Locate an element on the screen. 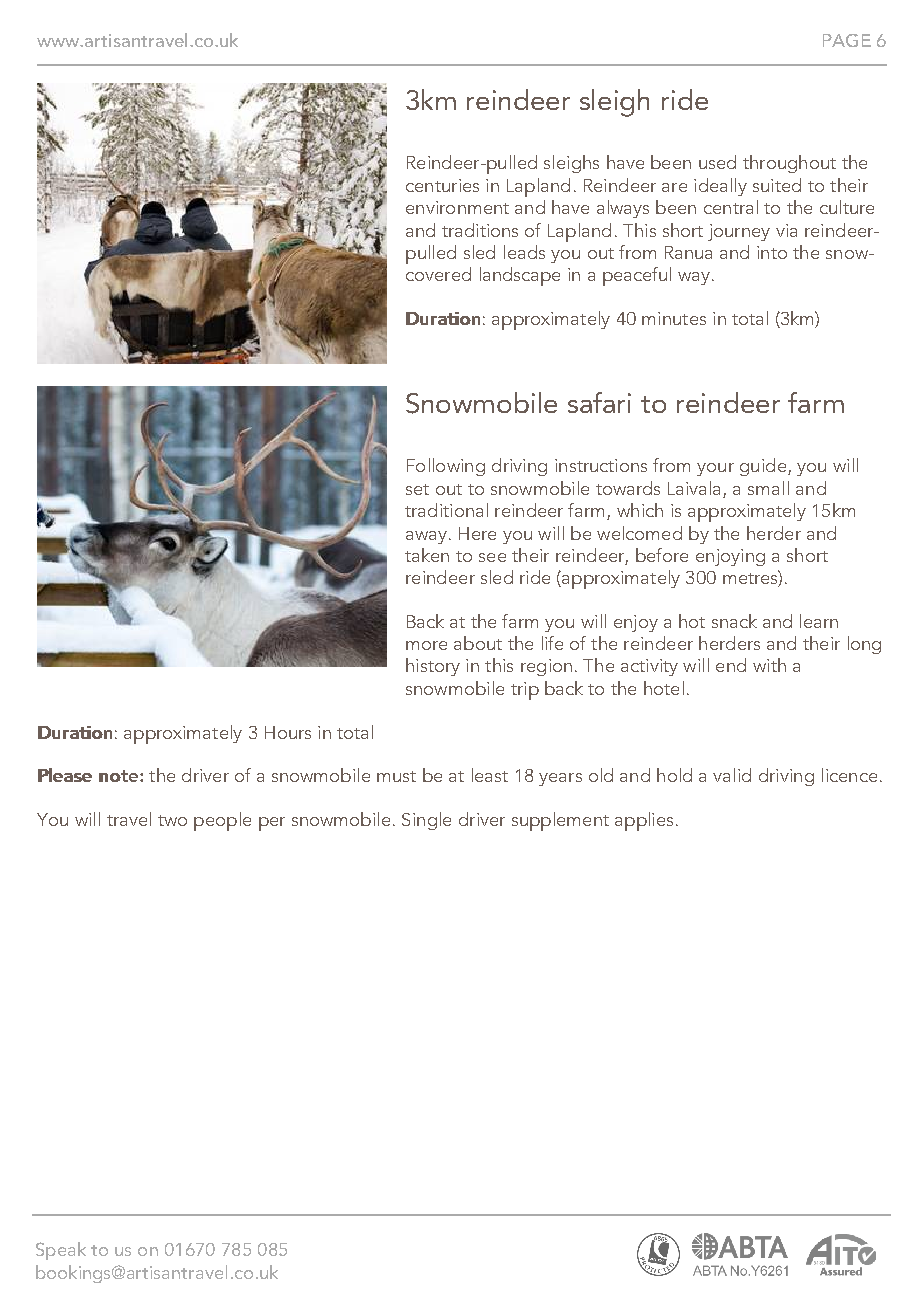 The height and width of the screenshot is (1308, 924). centuries is located at coordinates (442, 185).
